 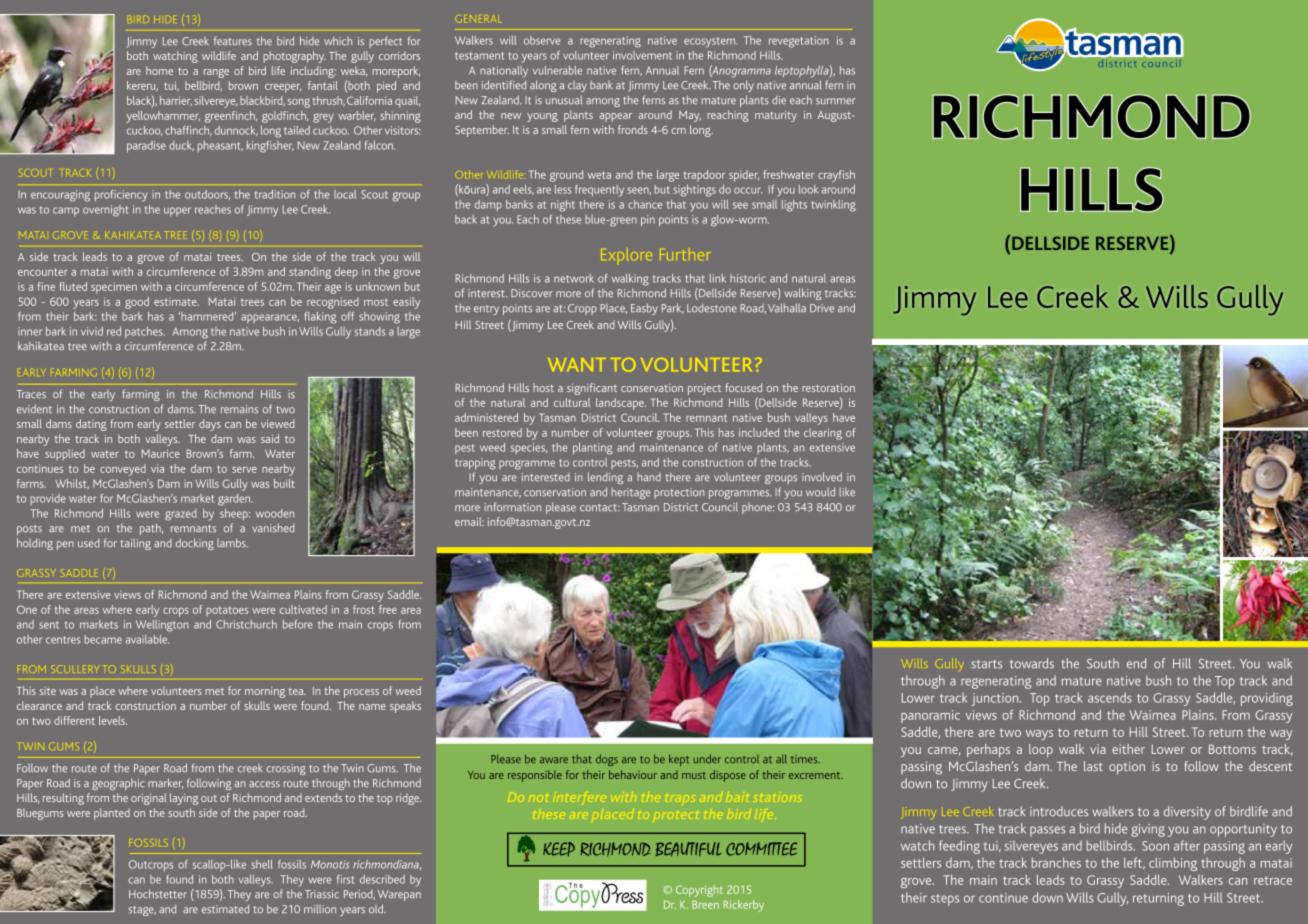 I want to click on specimen, so click(x=114, y=288).
